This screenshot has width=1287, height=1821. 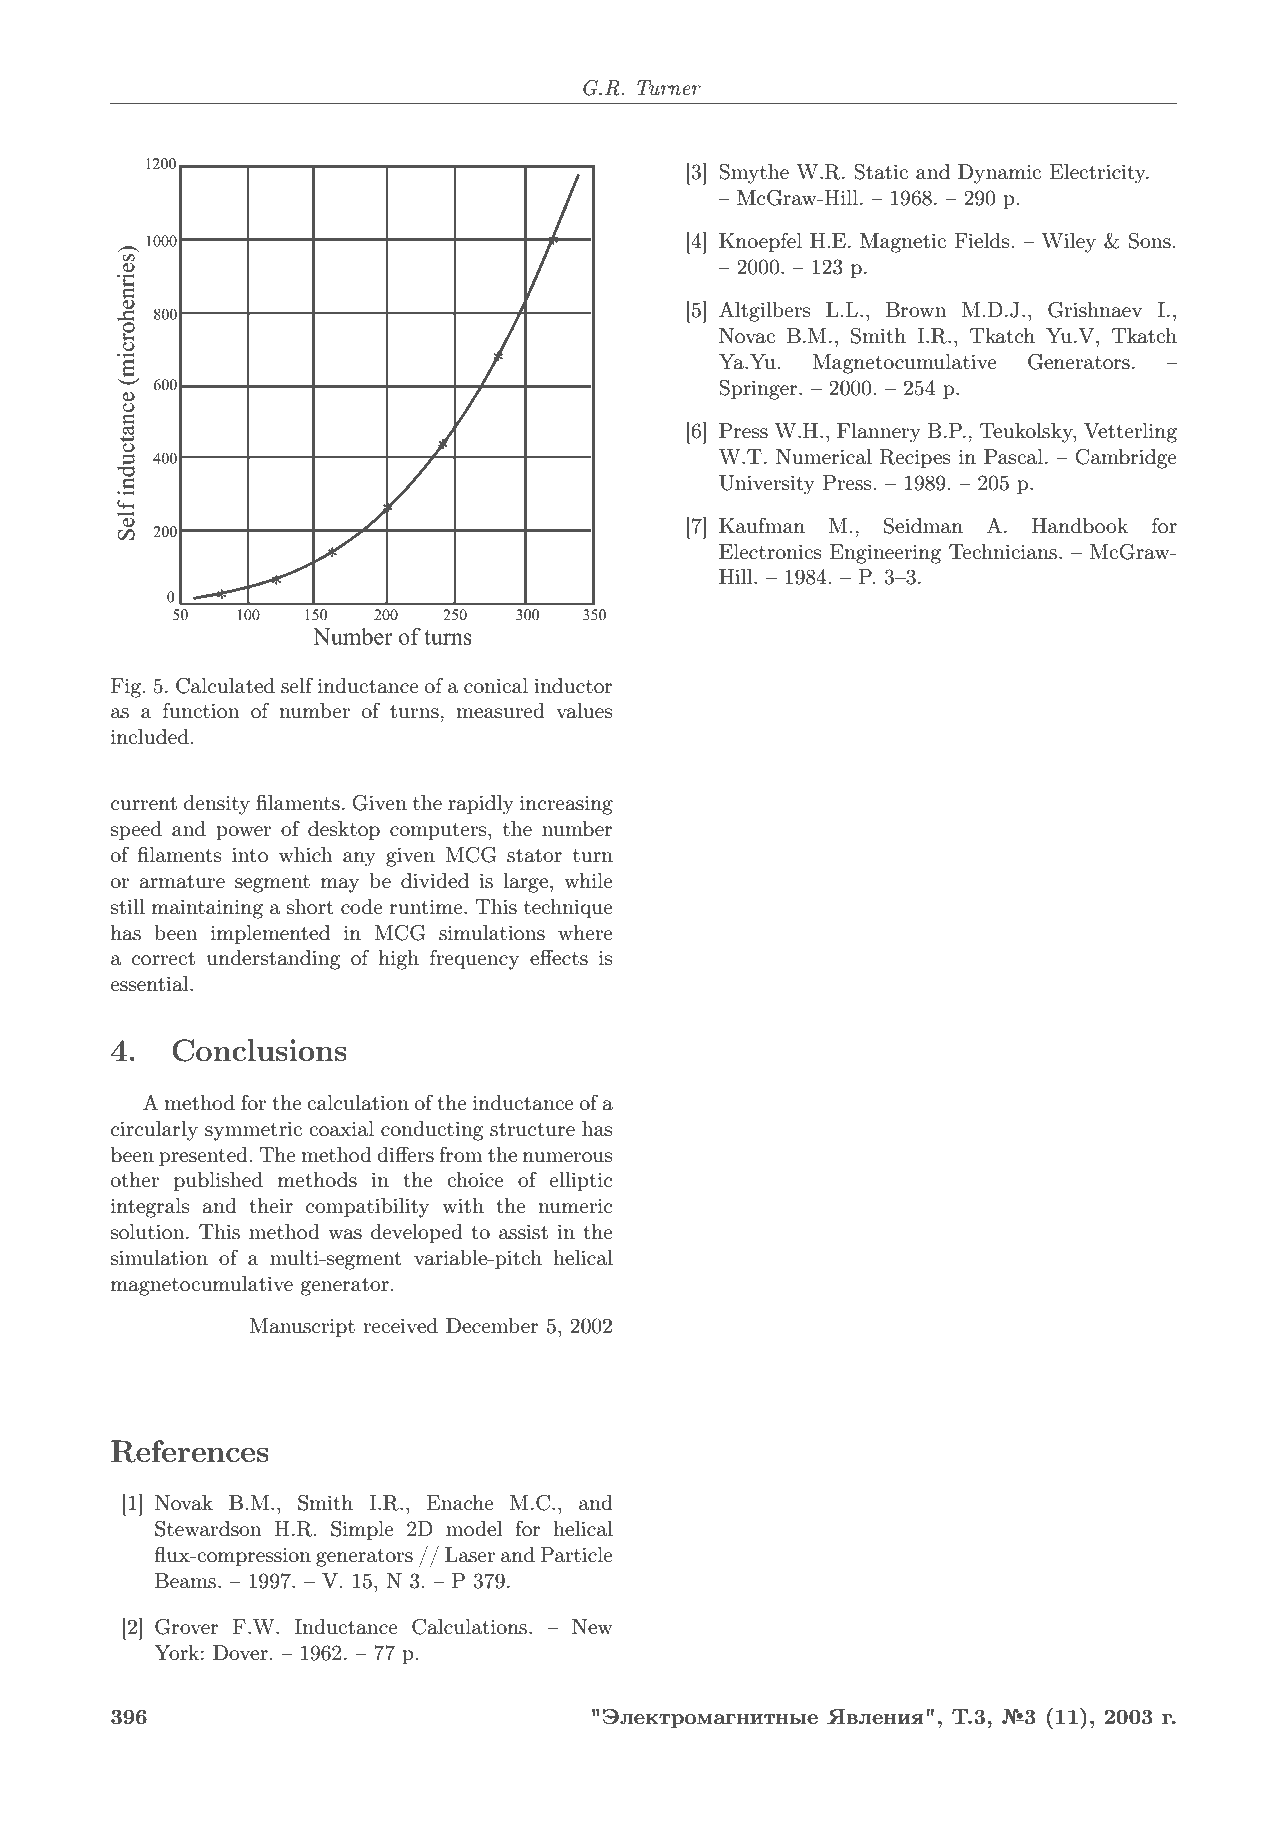 I want to click on assist, so click(x=523, y=1232).
